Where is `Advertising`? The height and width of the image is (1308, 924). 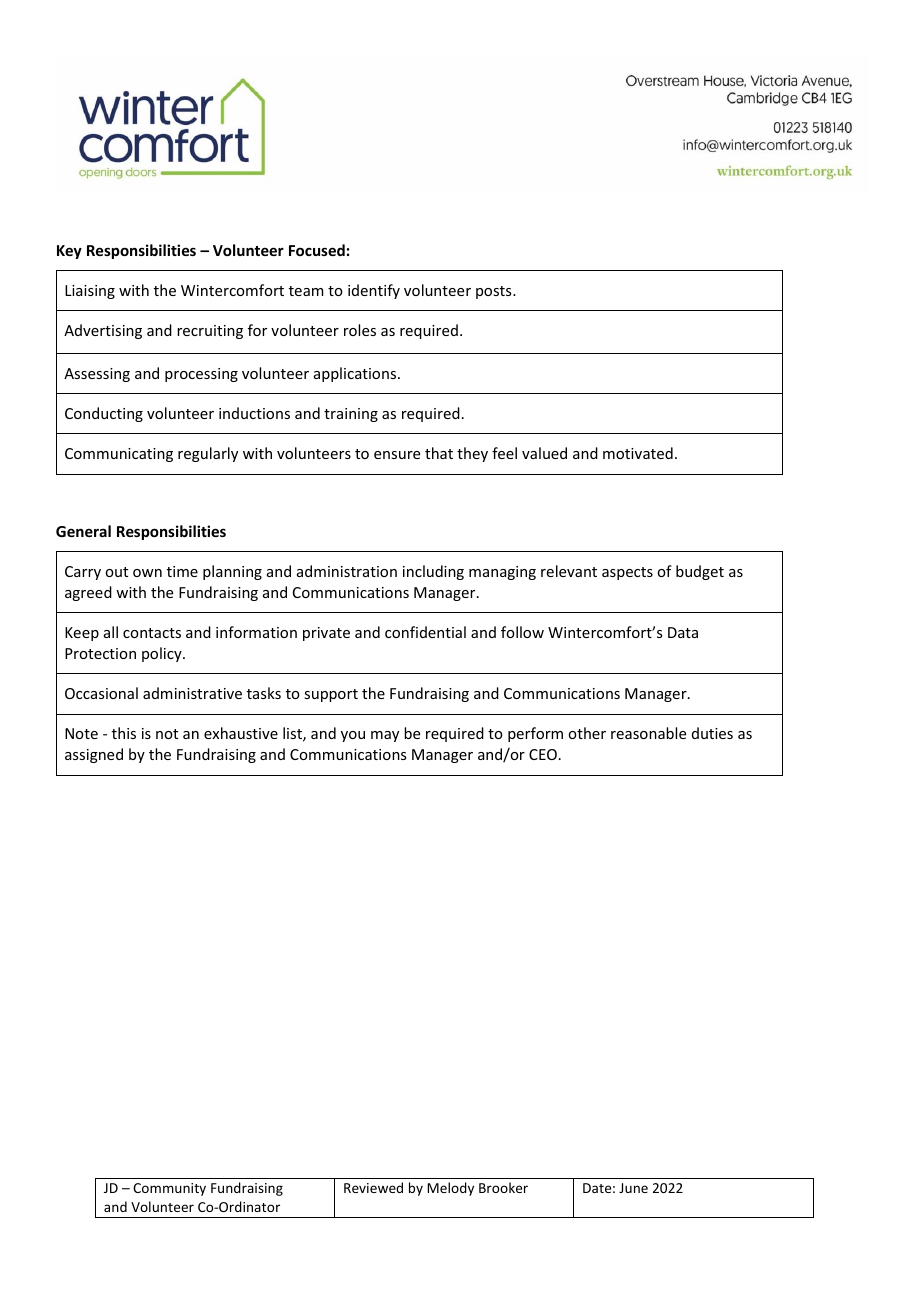 Advertising is located at coordinates (103, 331).
